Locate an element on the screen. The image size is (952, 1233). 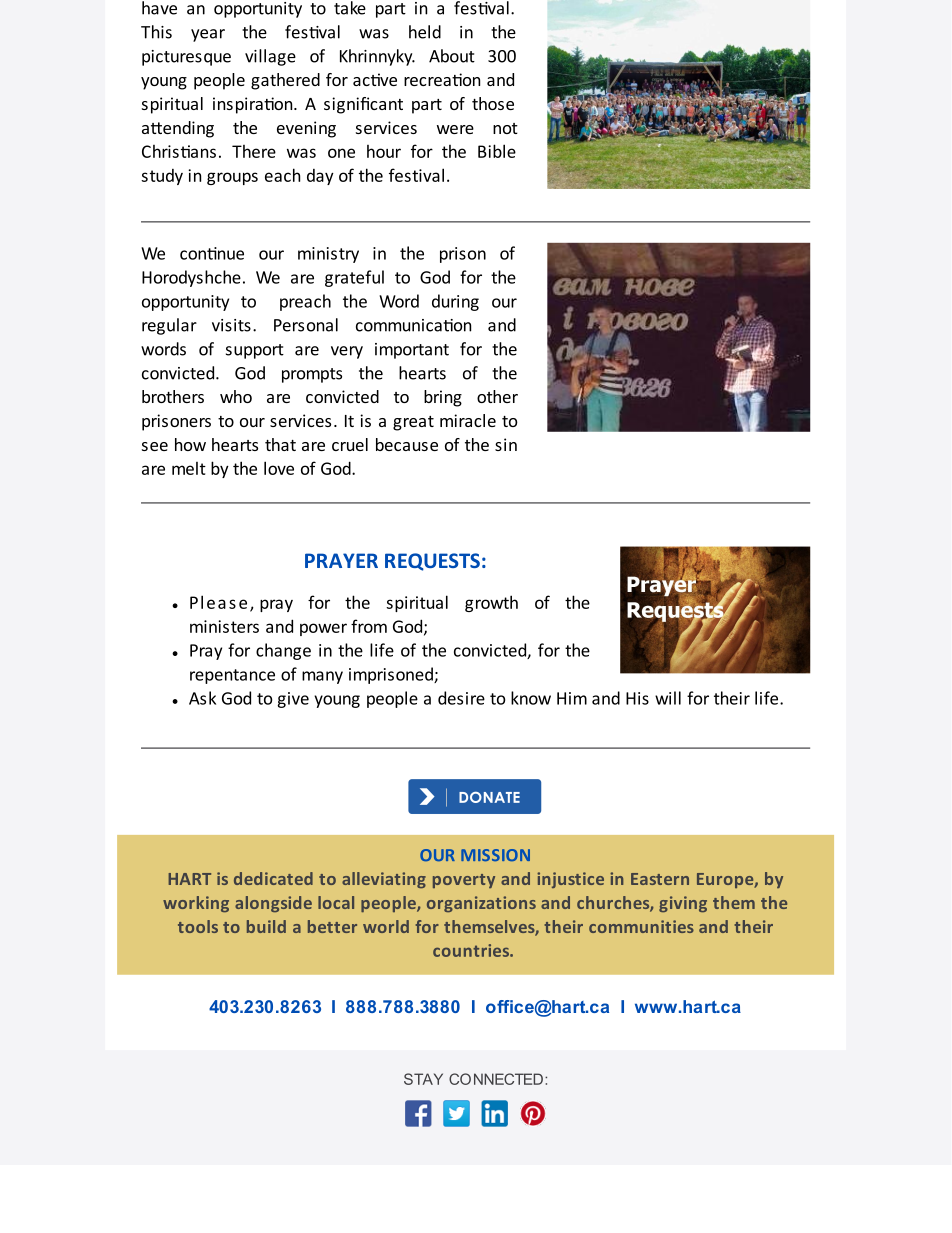
year is located at coordinates (208, 35).
